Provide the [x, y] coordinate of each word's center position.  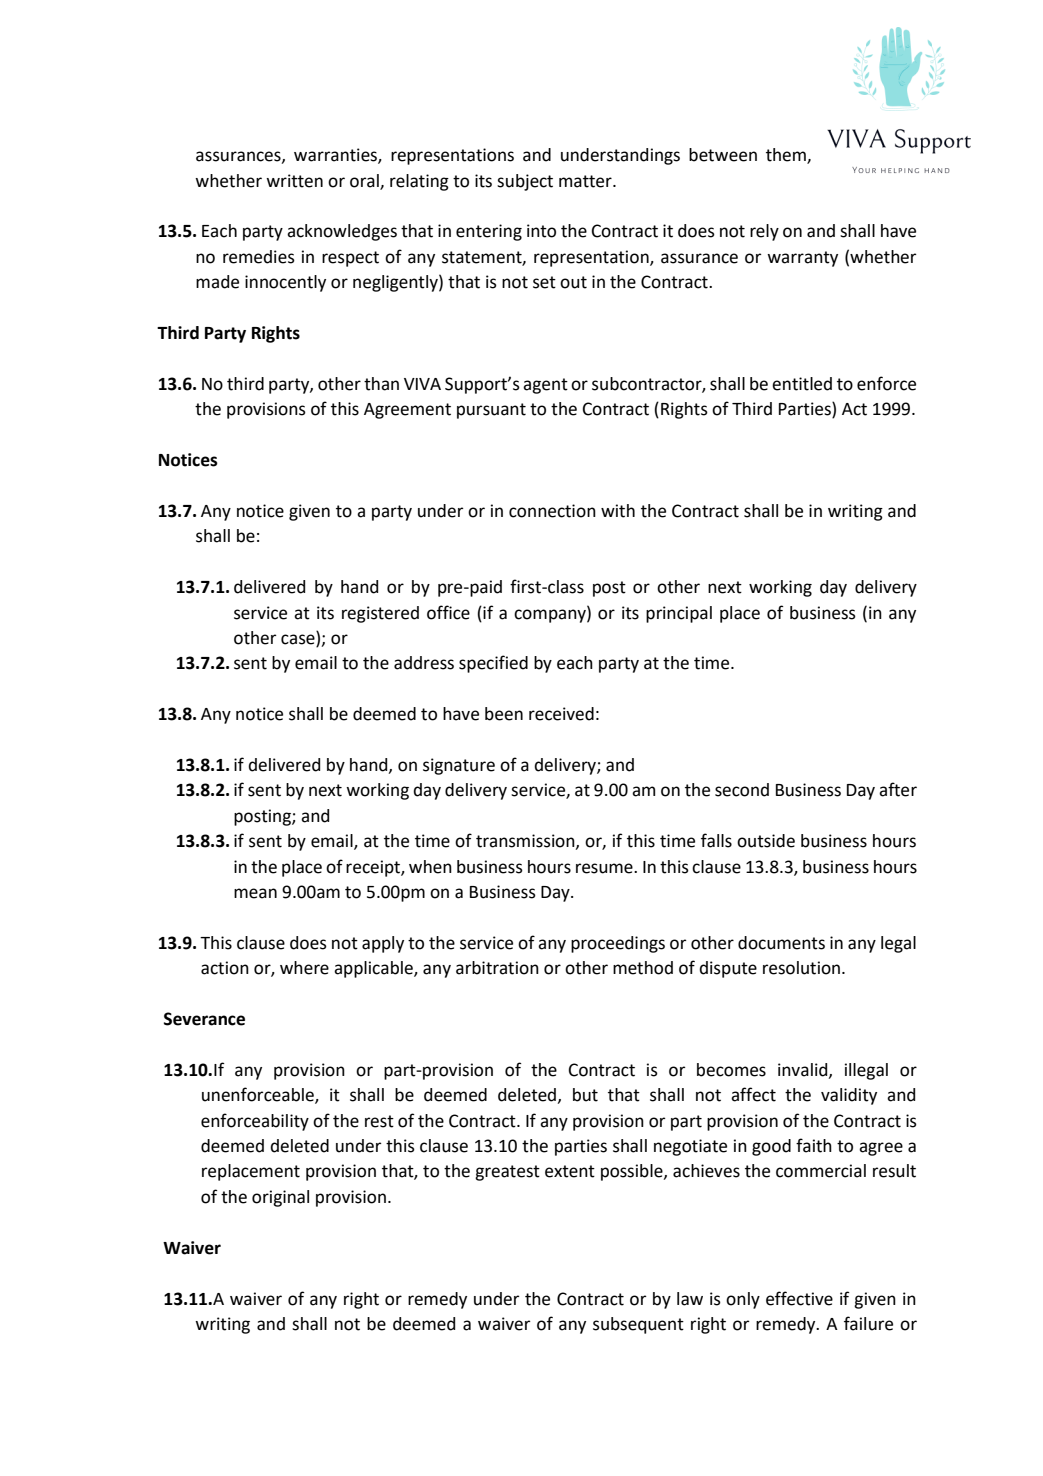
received [561, 714]
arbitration [497, 968]
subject [525, 182]
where [304, 968]
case [298, 639]
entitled [802, 384]
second [742, 790]
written [294, 181]
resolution [803, 968]
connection [552, 511]
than [381, 384]
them [787, 156]
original [280, 1198]
